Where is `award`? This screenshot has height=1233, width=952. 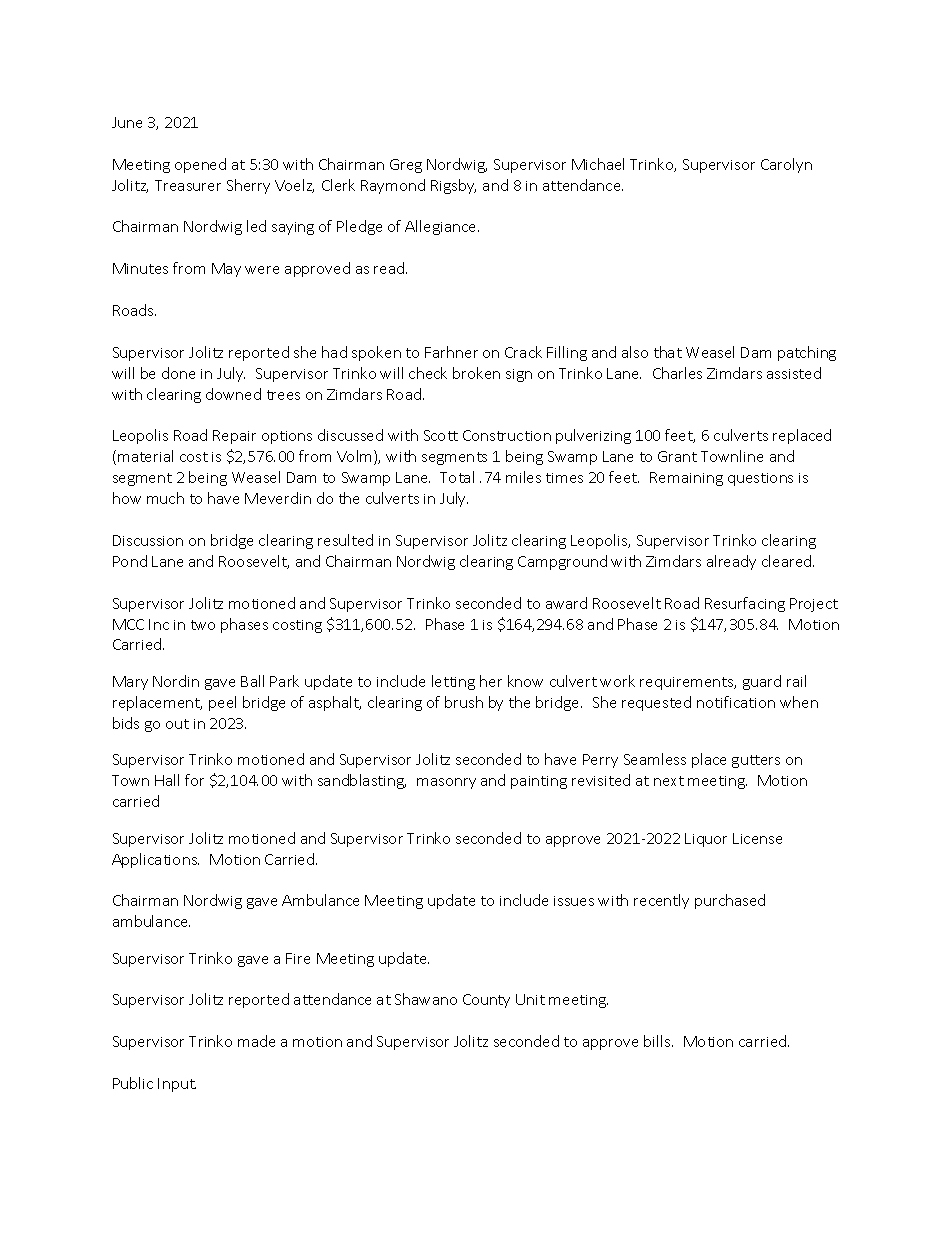 award is located at coordinates (566, 603).
